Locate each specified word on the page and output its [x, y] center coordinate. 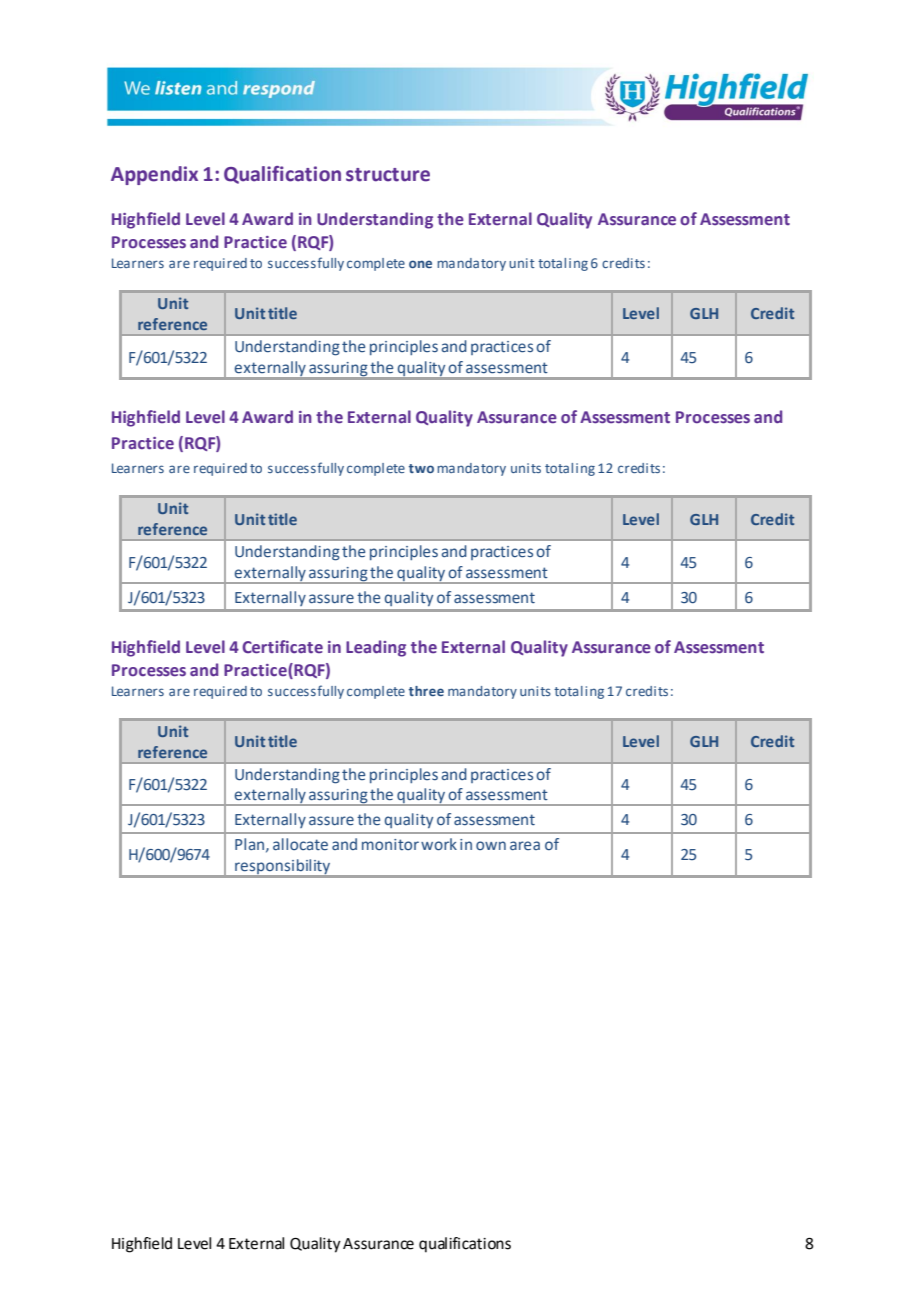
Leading [376, 648]
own [491, 845]
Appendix [154, 175]
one [420, 264]
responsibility [282, 866]
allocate [300, 844]
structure [388, 175]
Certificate [282, 647]
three [426, 691]
